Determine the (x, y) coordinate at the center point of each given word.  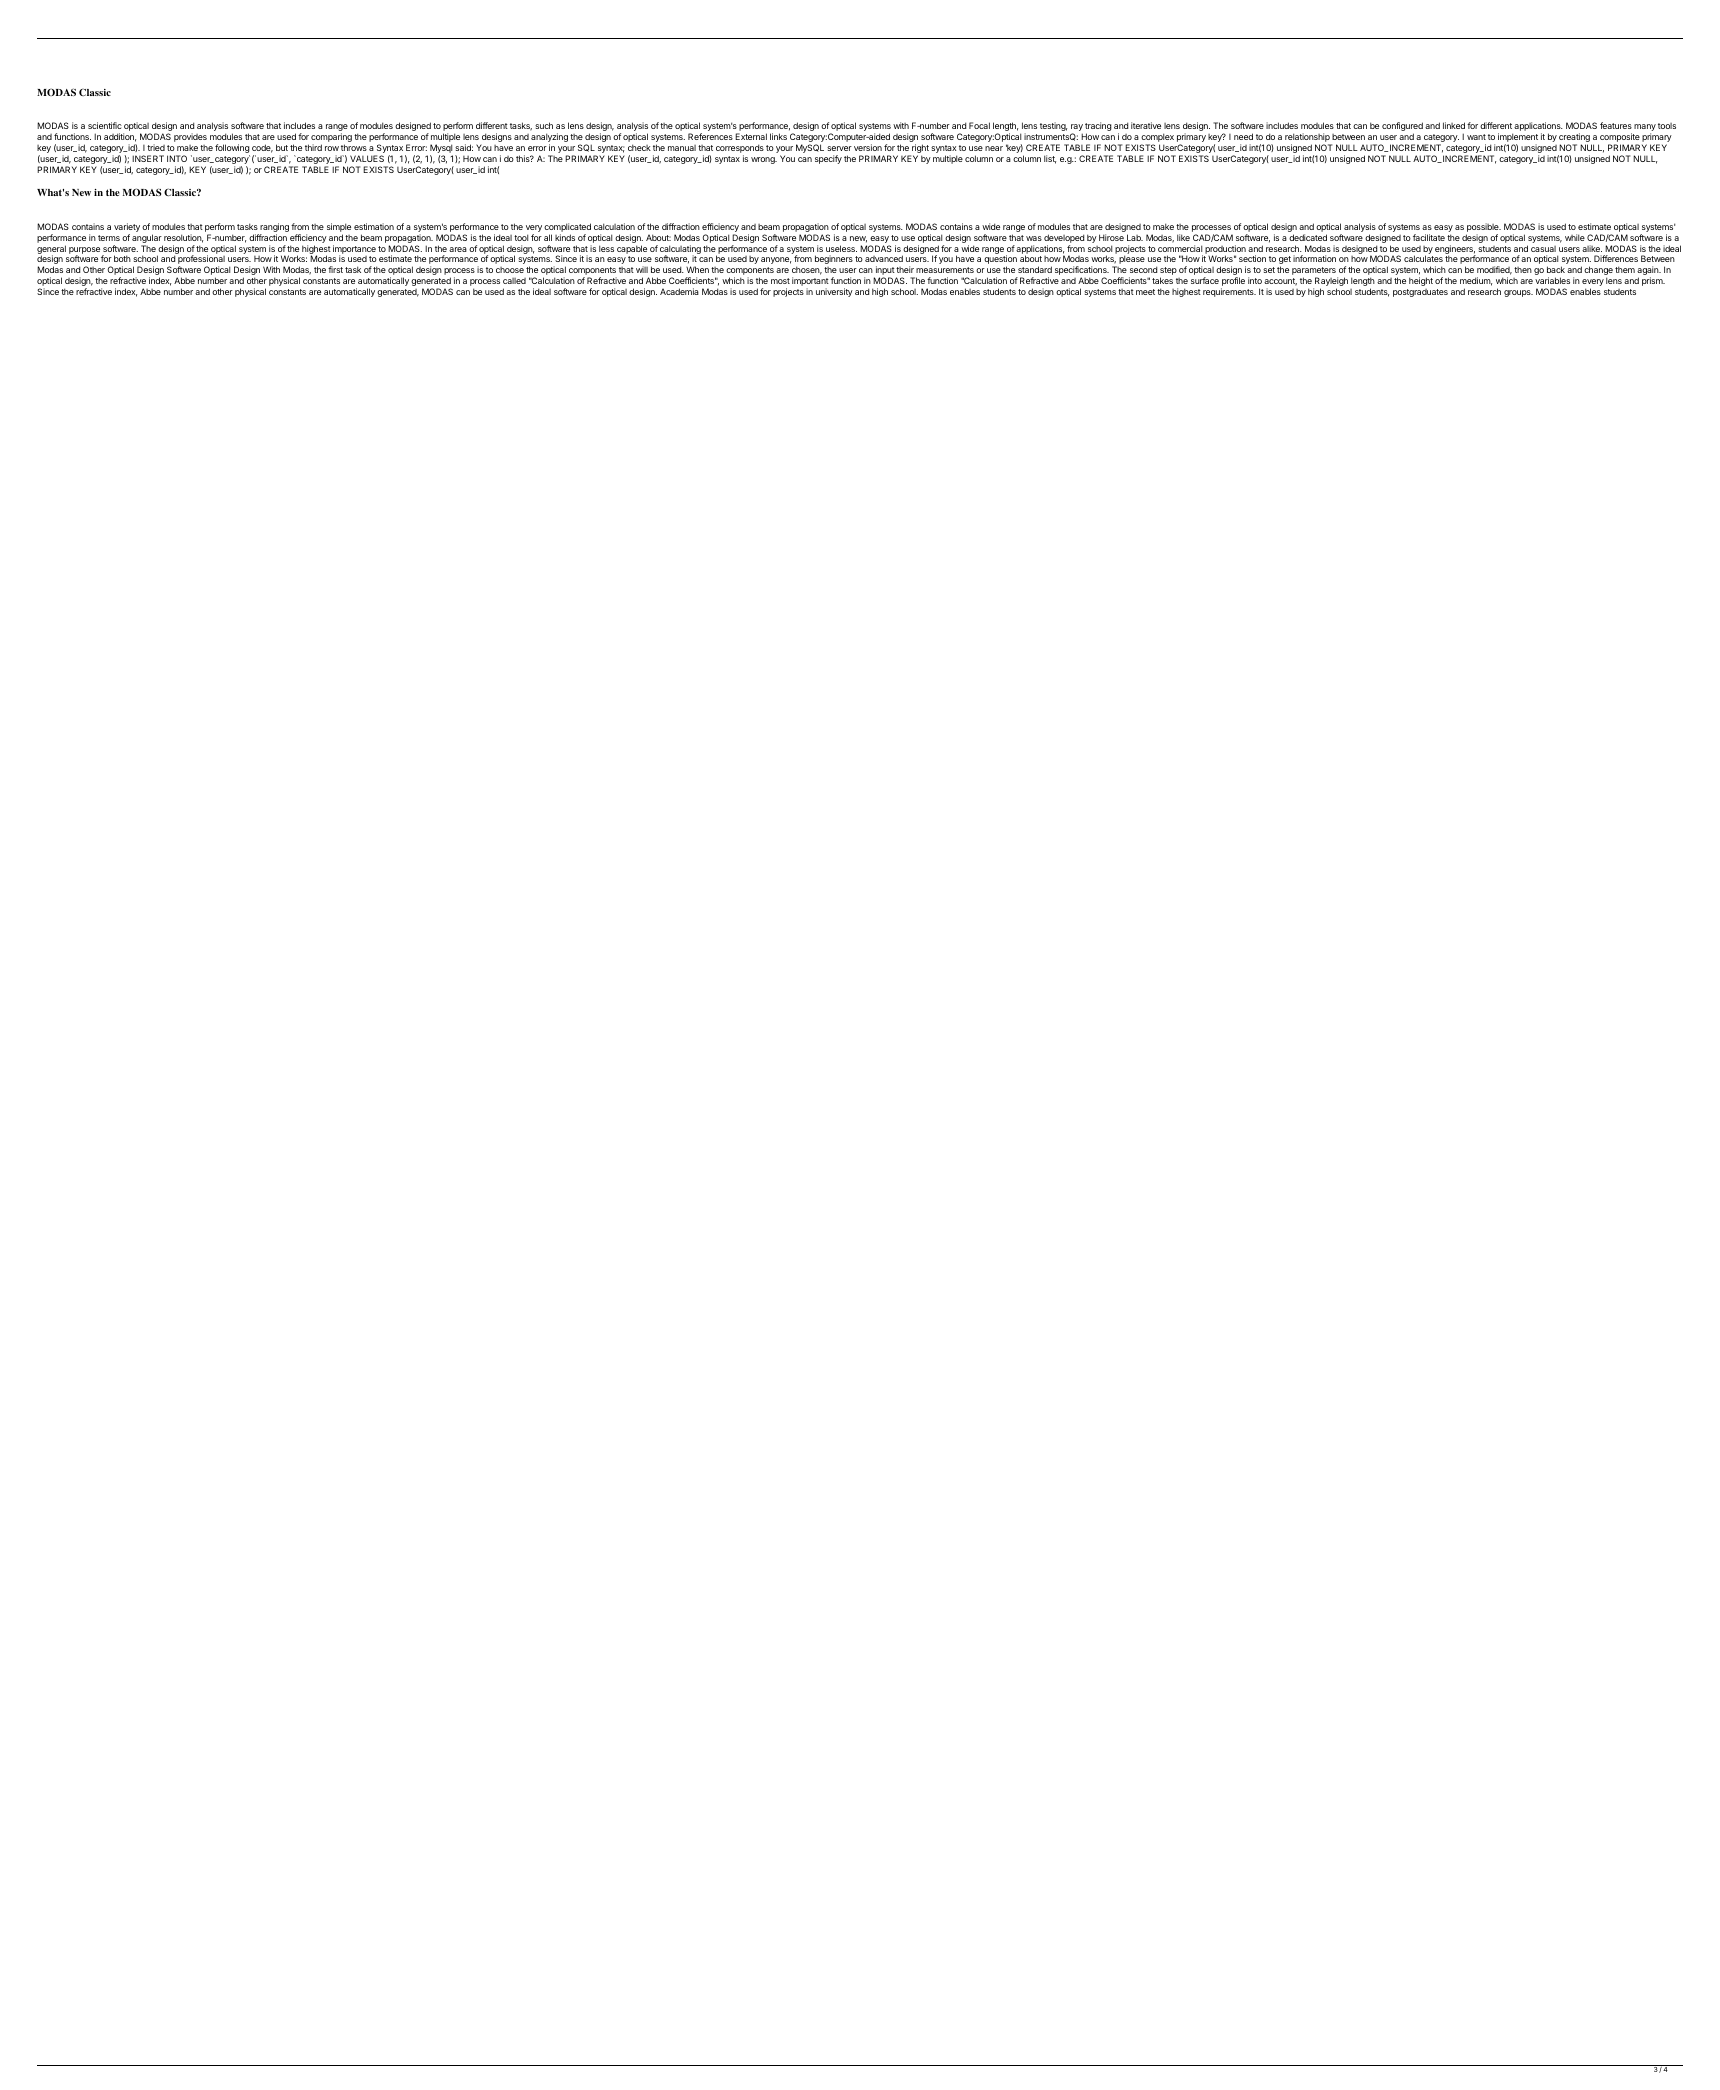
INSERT (148, 158)
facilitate (1429, 237)
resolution (183, 238)
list (1050, 159)
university (834, 292)
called (514, 281)
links (778, 136)
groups (1518, 293)
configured (1402, 128)
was (1034, 238)
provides (190, 137)
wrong (764, 160)
